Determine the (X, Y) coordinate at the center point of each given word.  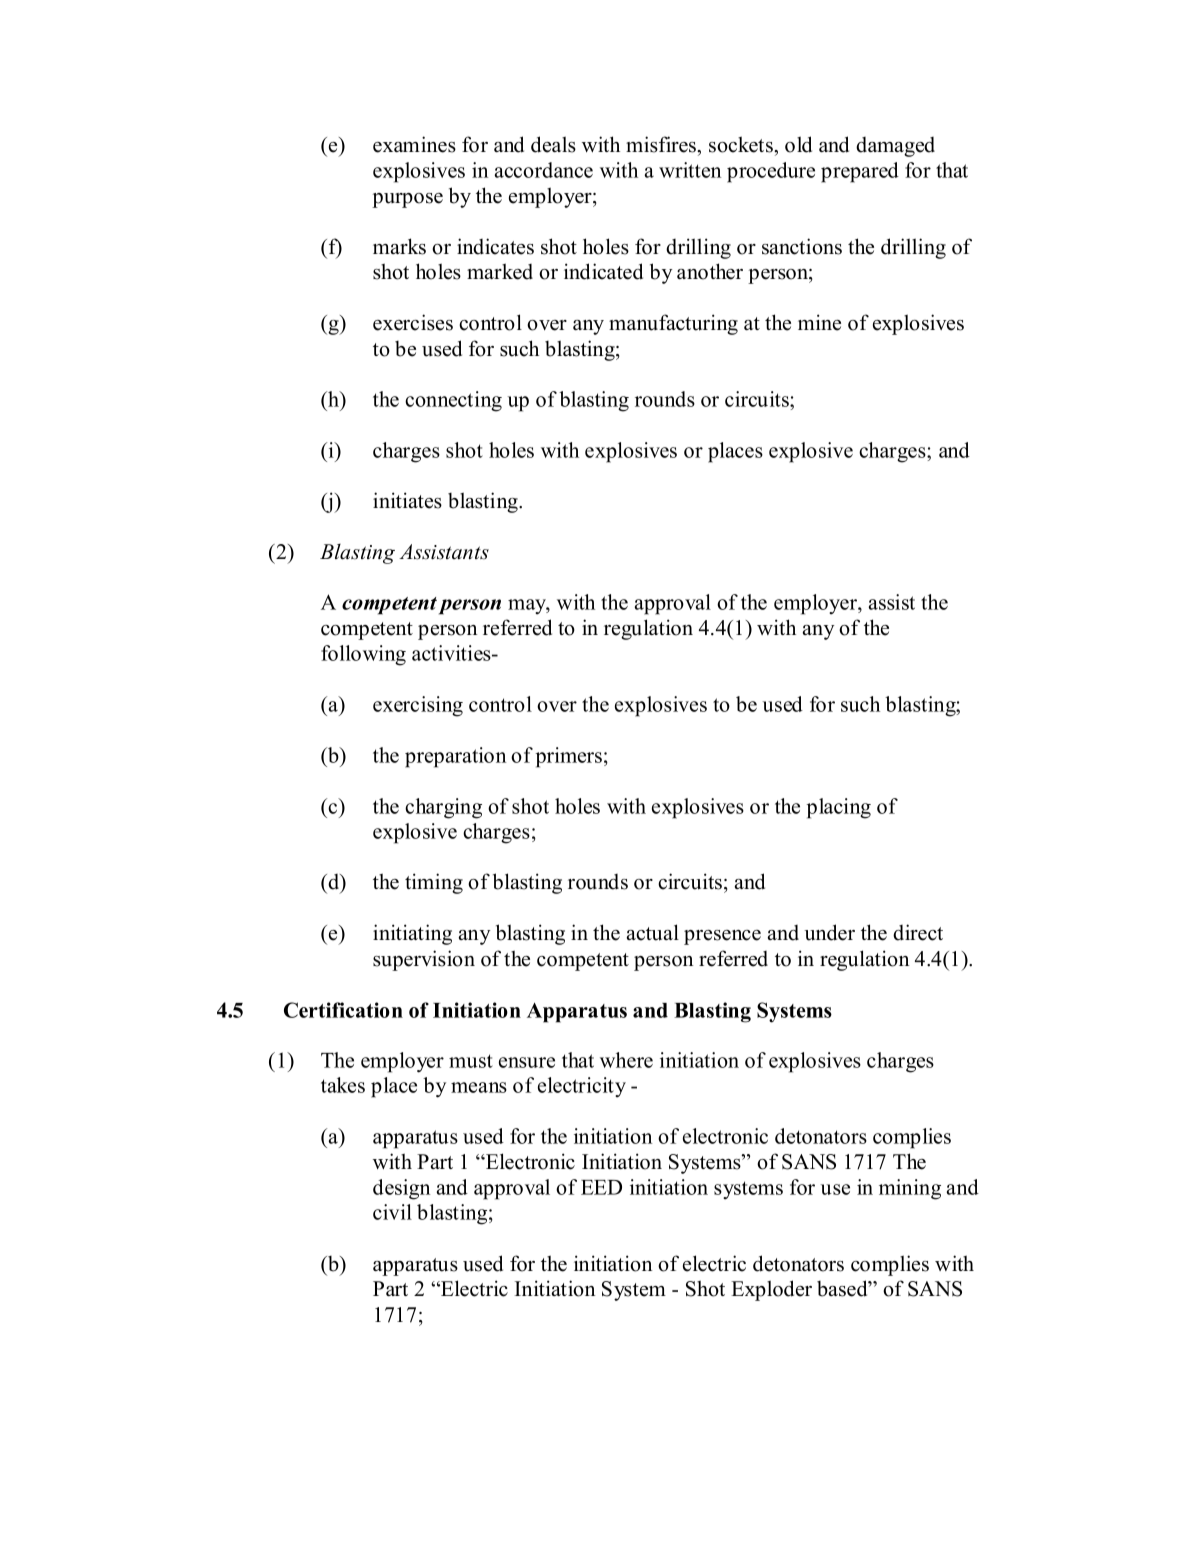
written (690, 170)
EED (601, 1187)
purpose (407, 200)
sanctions (802, 246)
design (401, 1189)
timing (434, 883)
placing (839, 808)
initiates (407, 500)
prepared (860, 172)
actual (653, 932)
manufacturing (673, 324)
